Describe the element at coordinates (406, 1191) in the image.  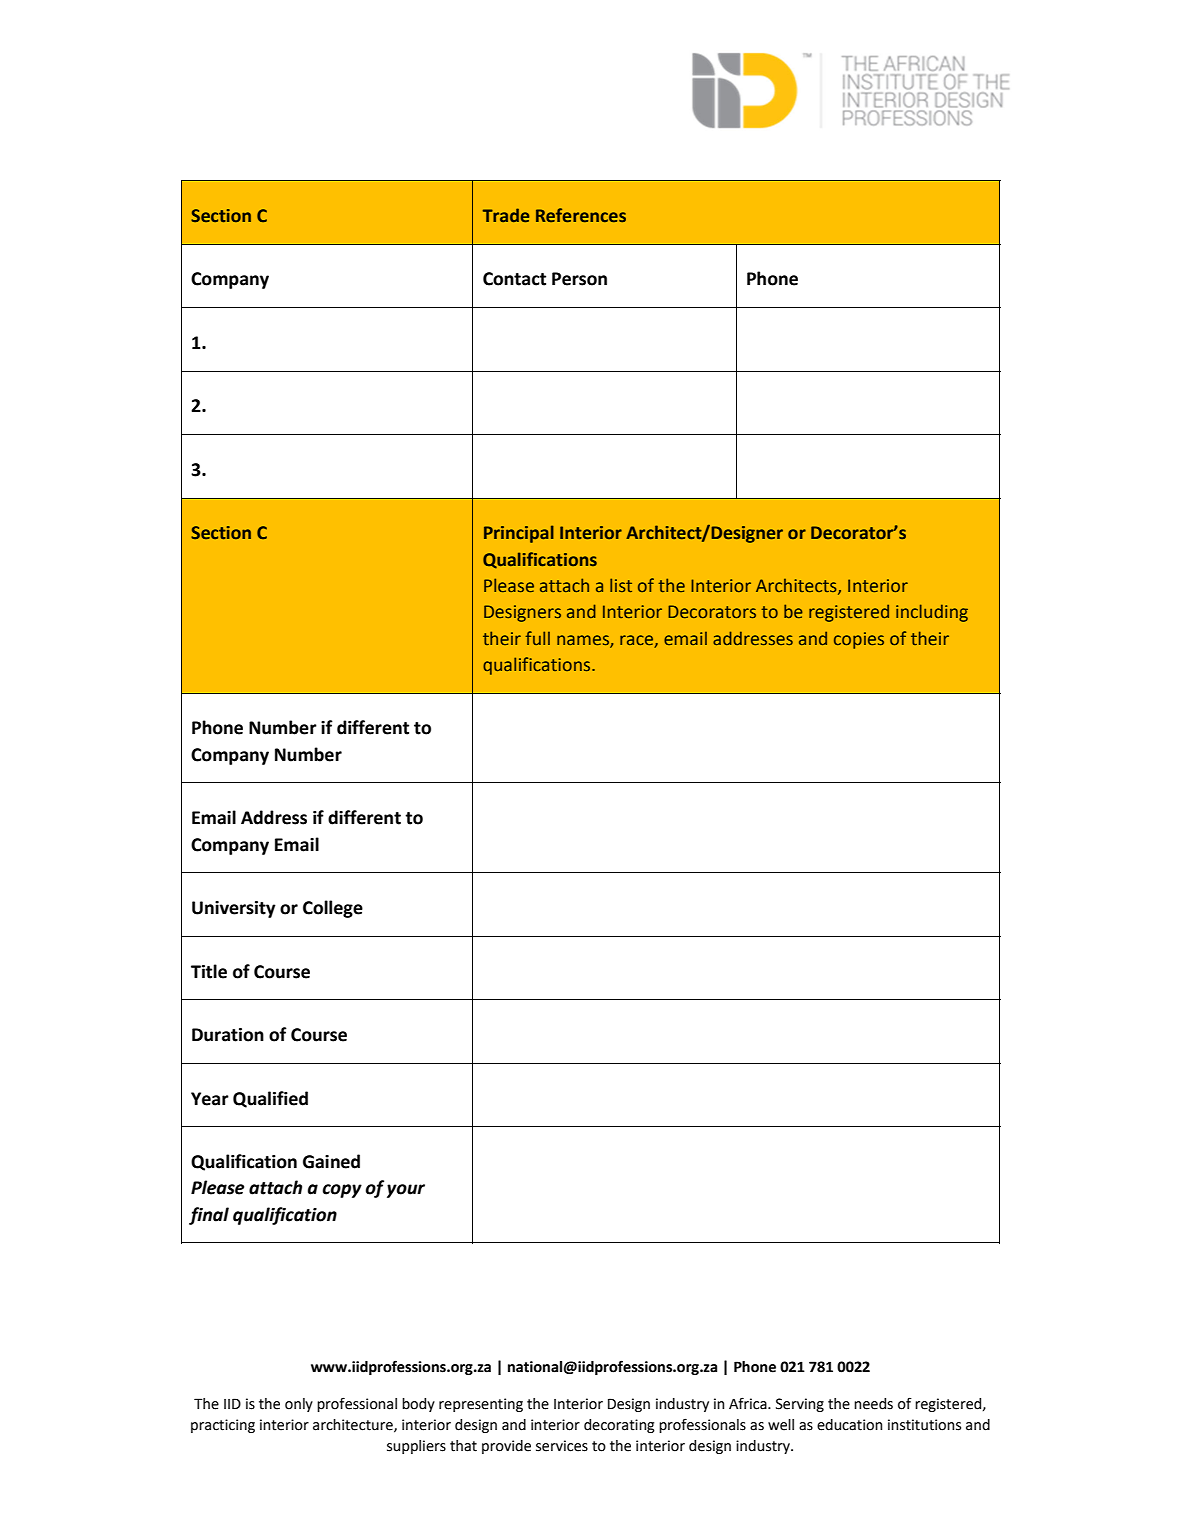
I see `your` at that location.
